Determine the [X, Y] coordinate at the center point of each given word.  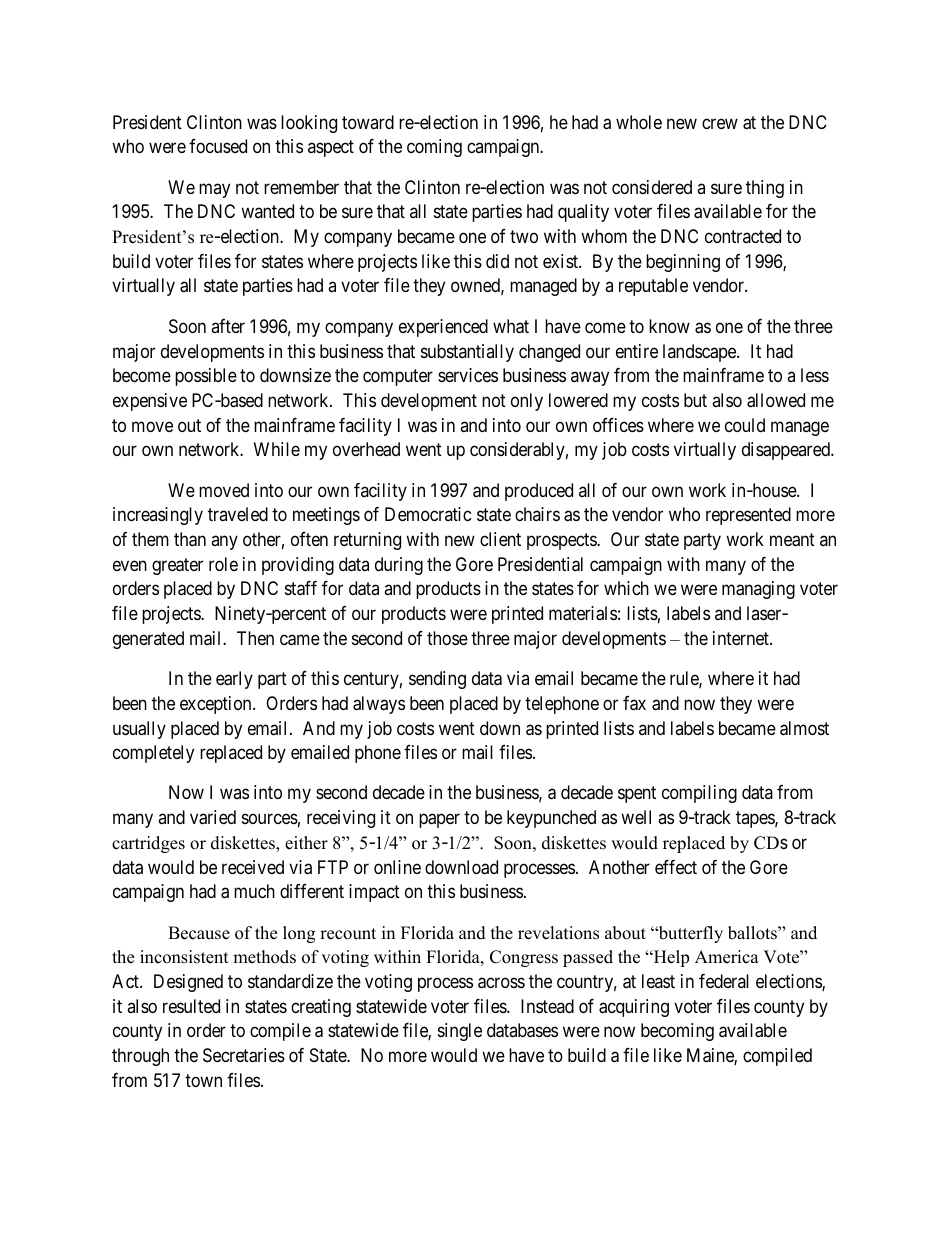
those [447, 638]
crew [720, 123]
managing [758, 590]
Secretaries [244, 1055]
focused [218, 146]
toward [368, 122]
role [223, 564]
